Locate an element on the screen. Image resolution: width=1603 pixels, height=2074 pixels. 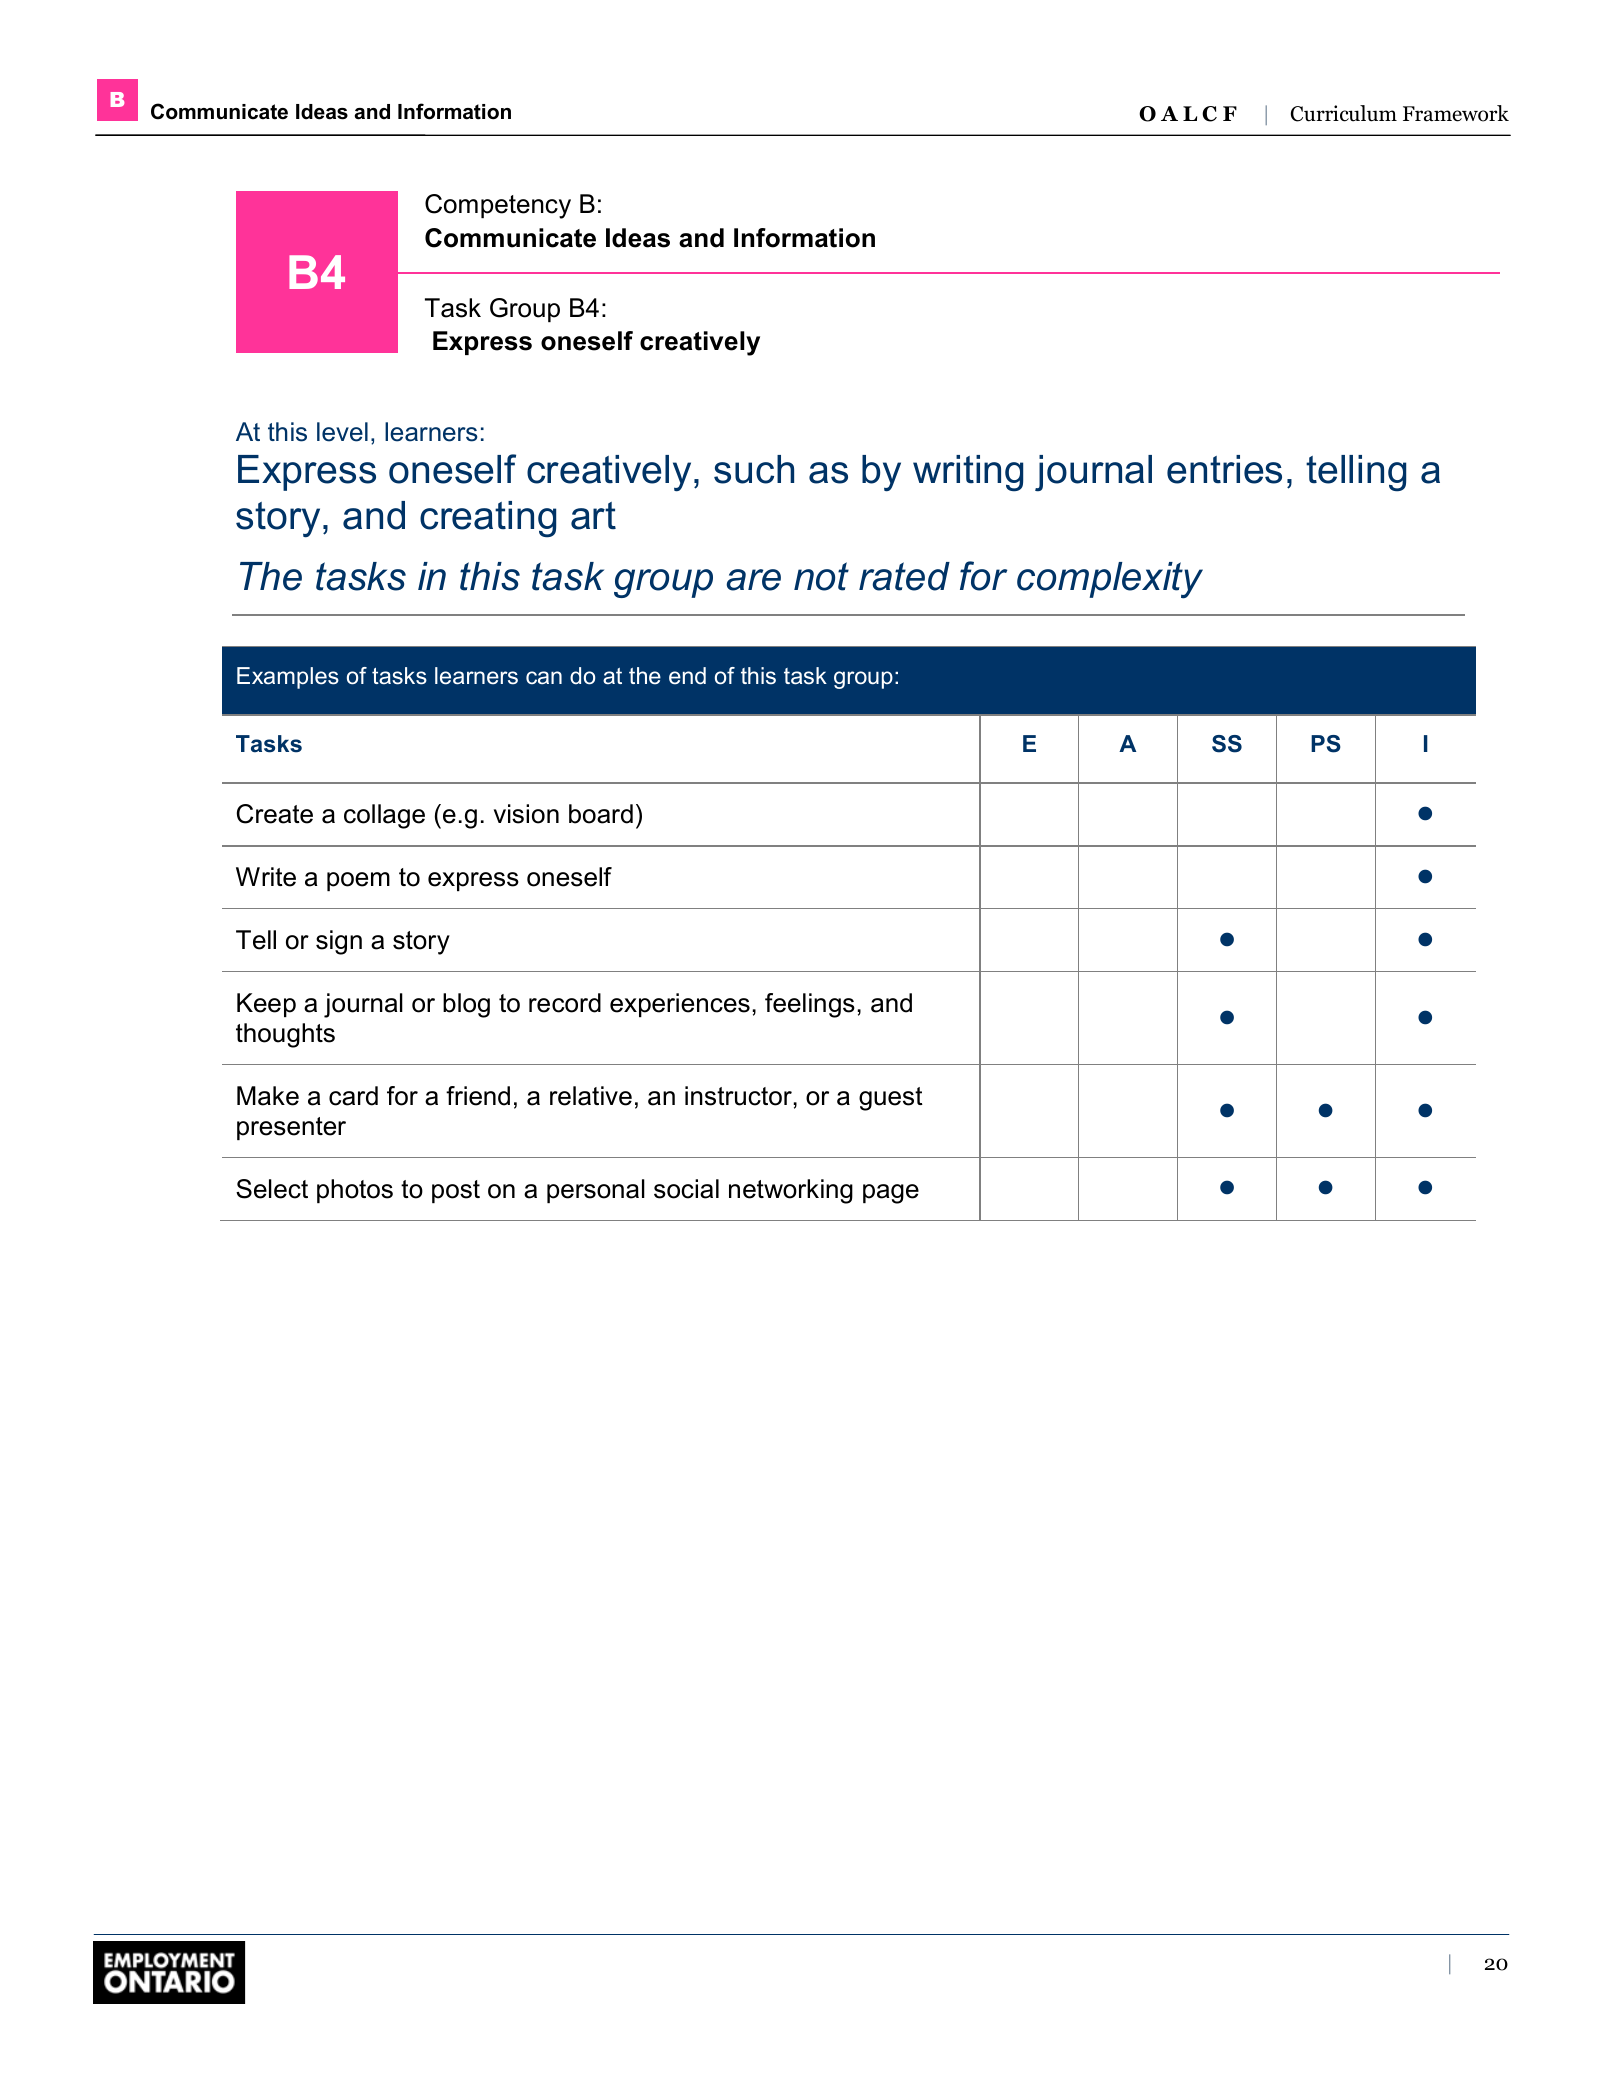
Competency is located at coordinates (498, 206).
